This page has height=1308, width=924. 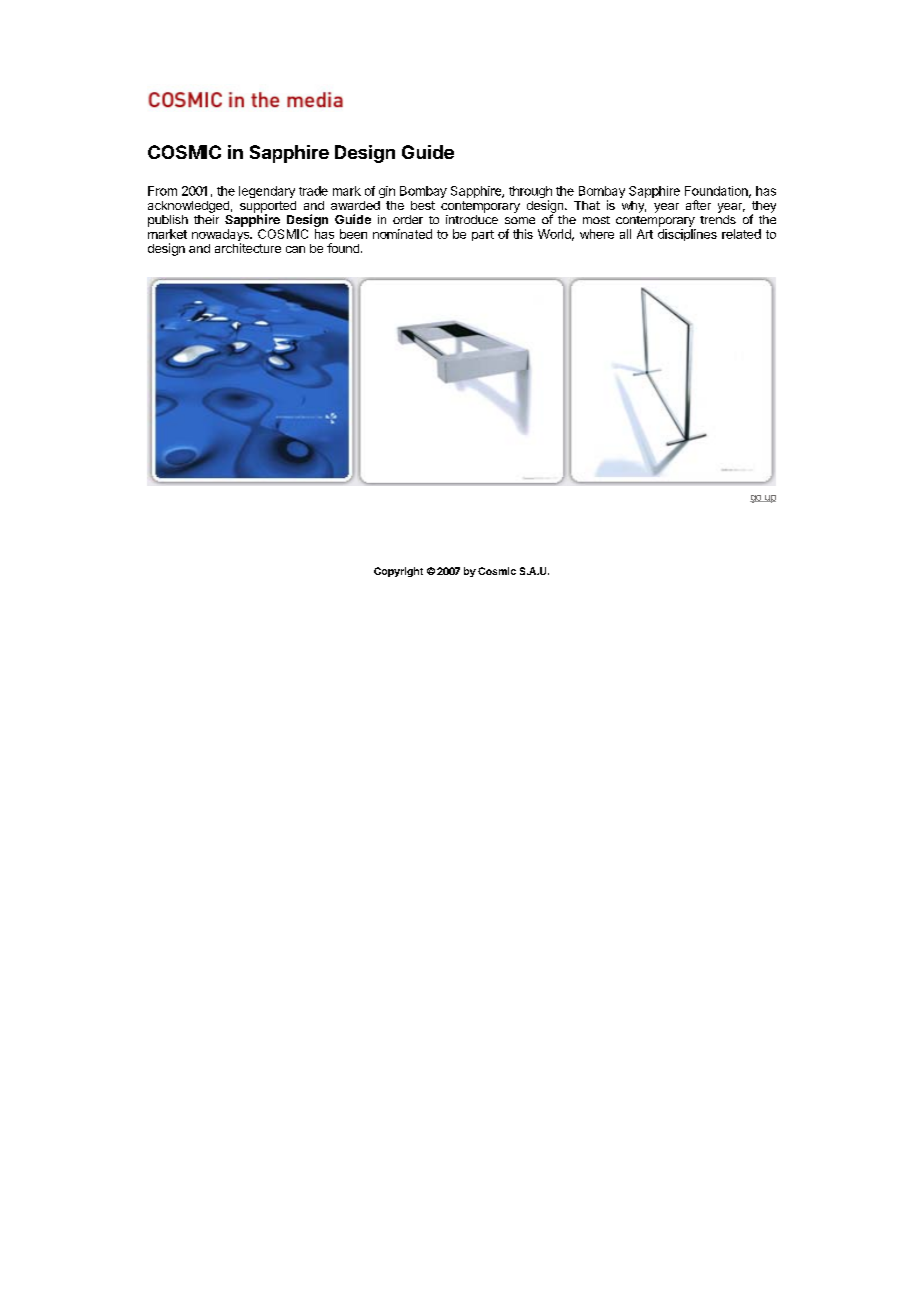 I want to click on part, so click(x=483, y=235).
